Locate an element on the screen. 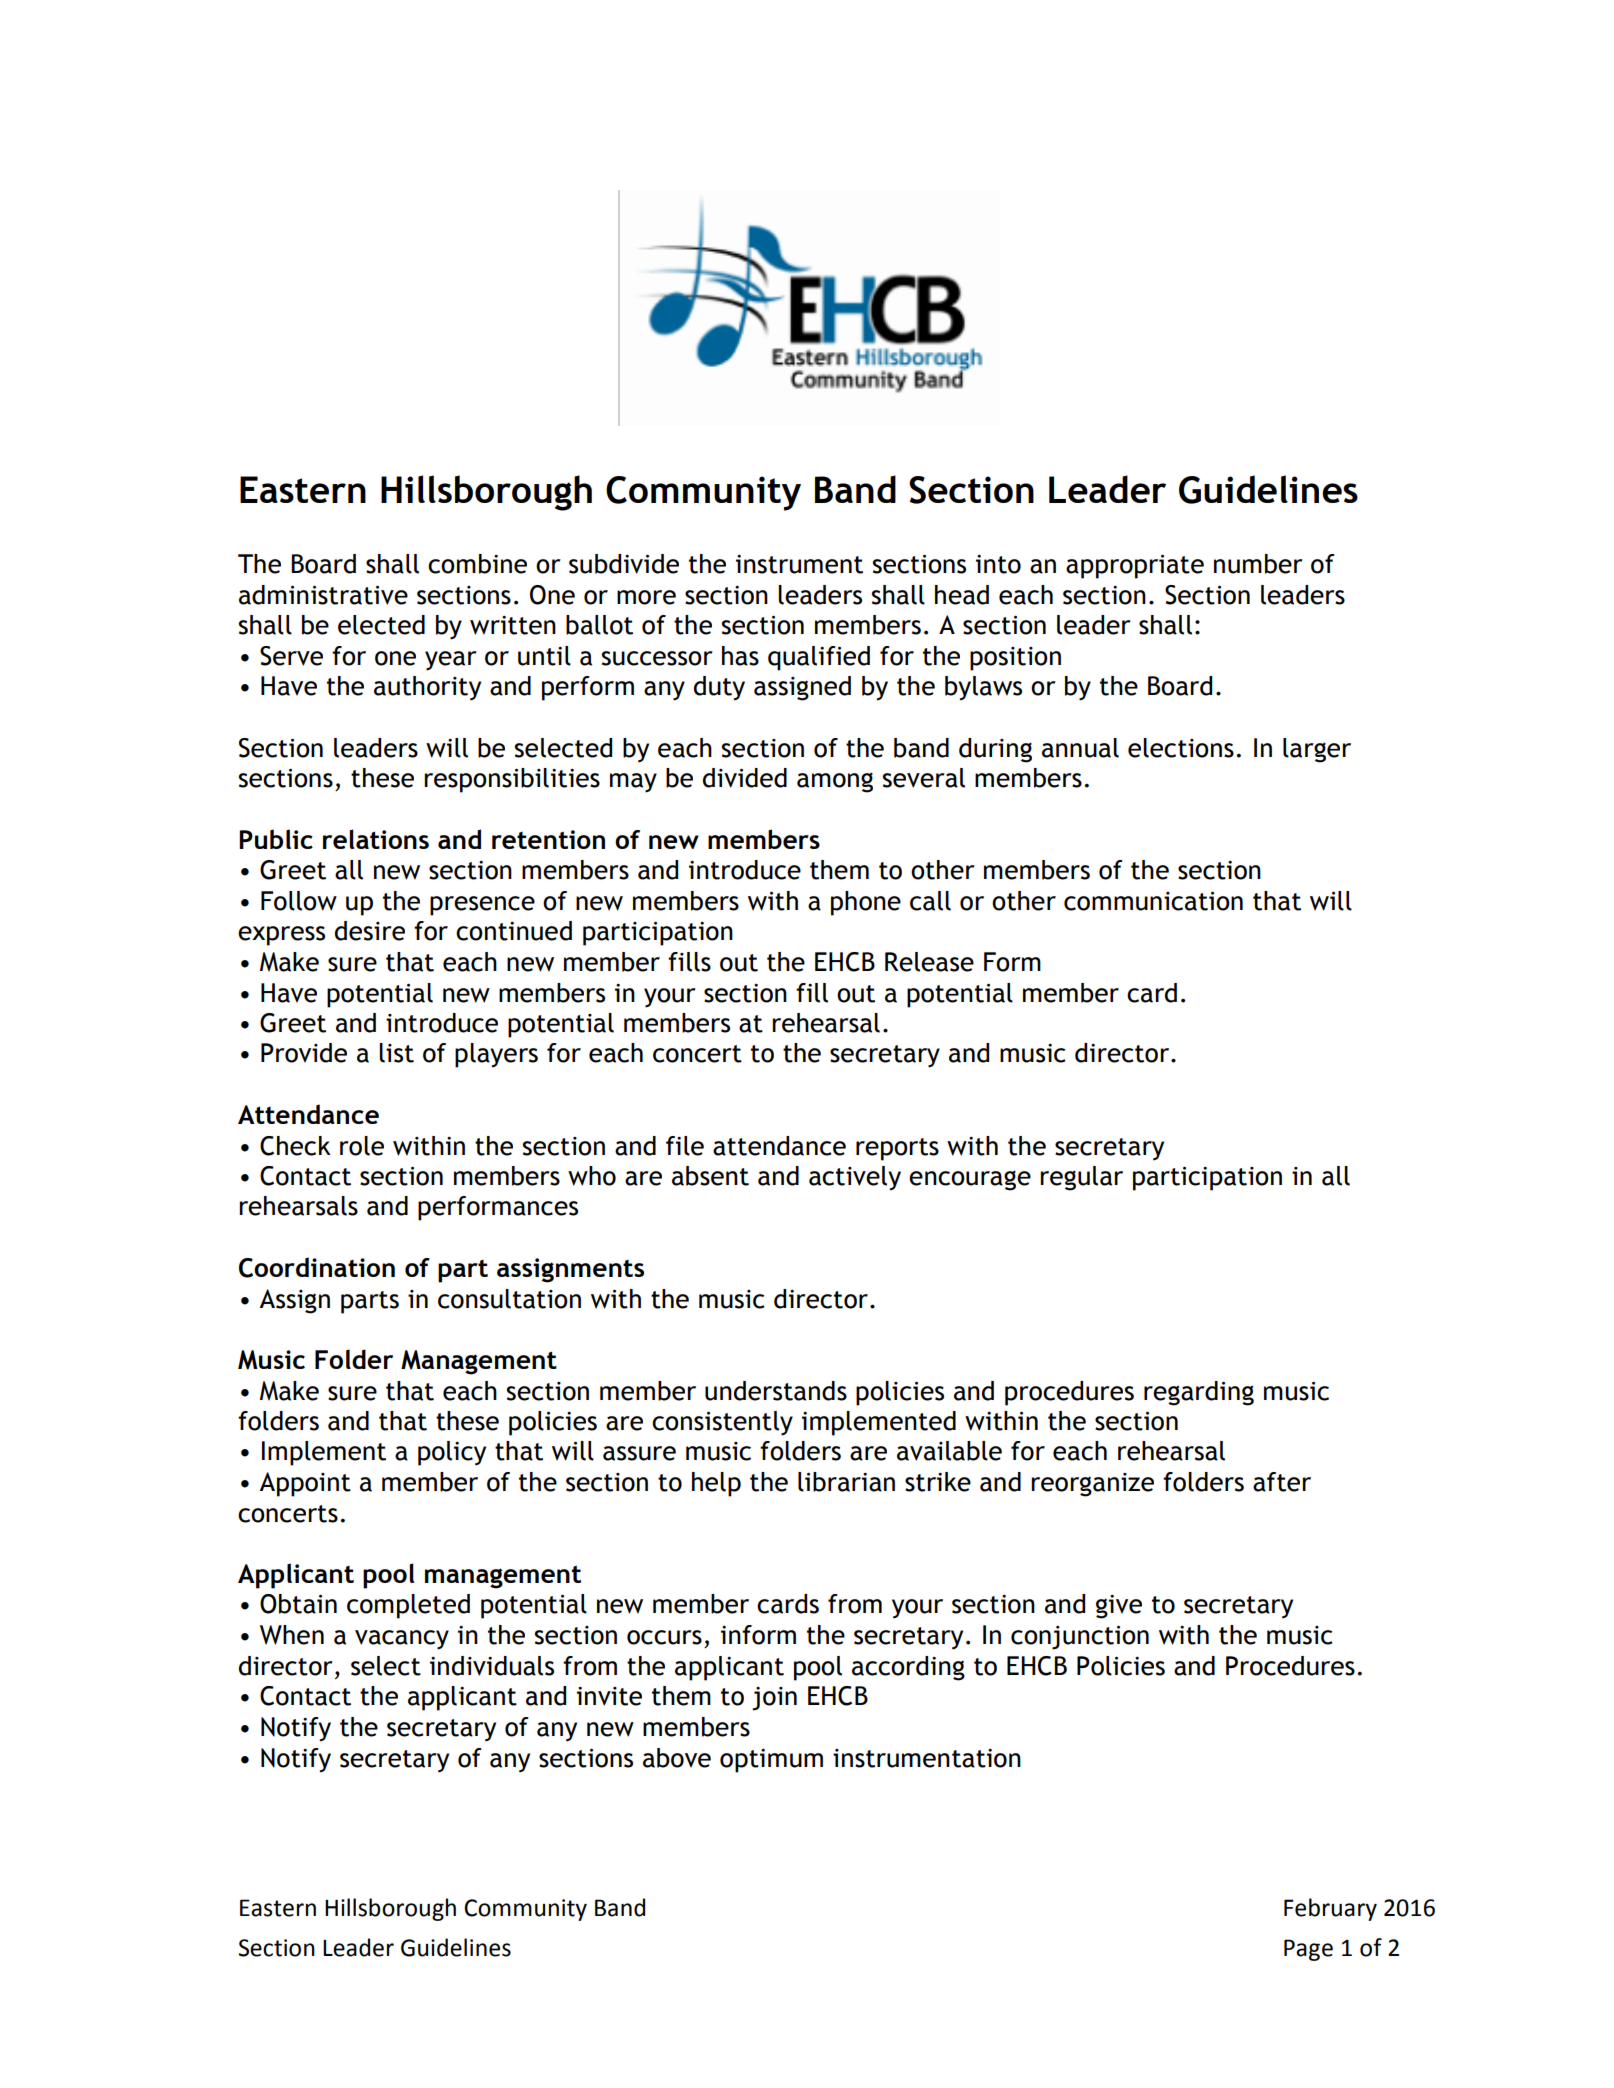 The image size is (1614, 2088). qualified is located at coordinates (819, 658).
